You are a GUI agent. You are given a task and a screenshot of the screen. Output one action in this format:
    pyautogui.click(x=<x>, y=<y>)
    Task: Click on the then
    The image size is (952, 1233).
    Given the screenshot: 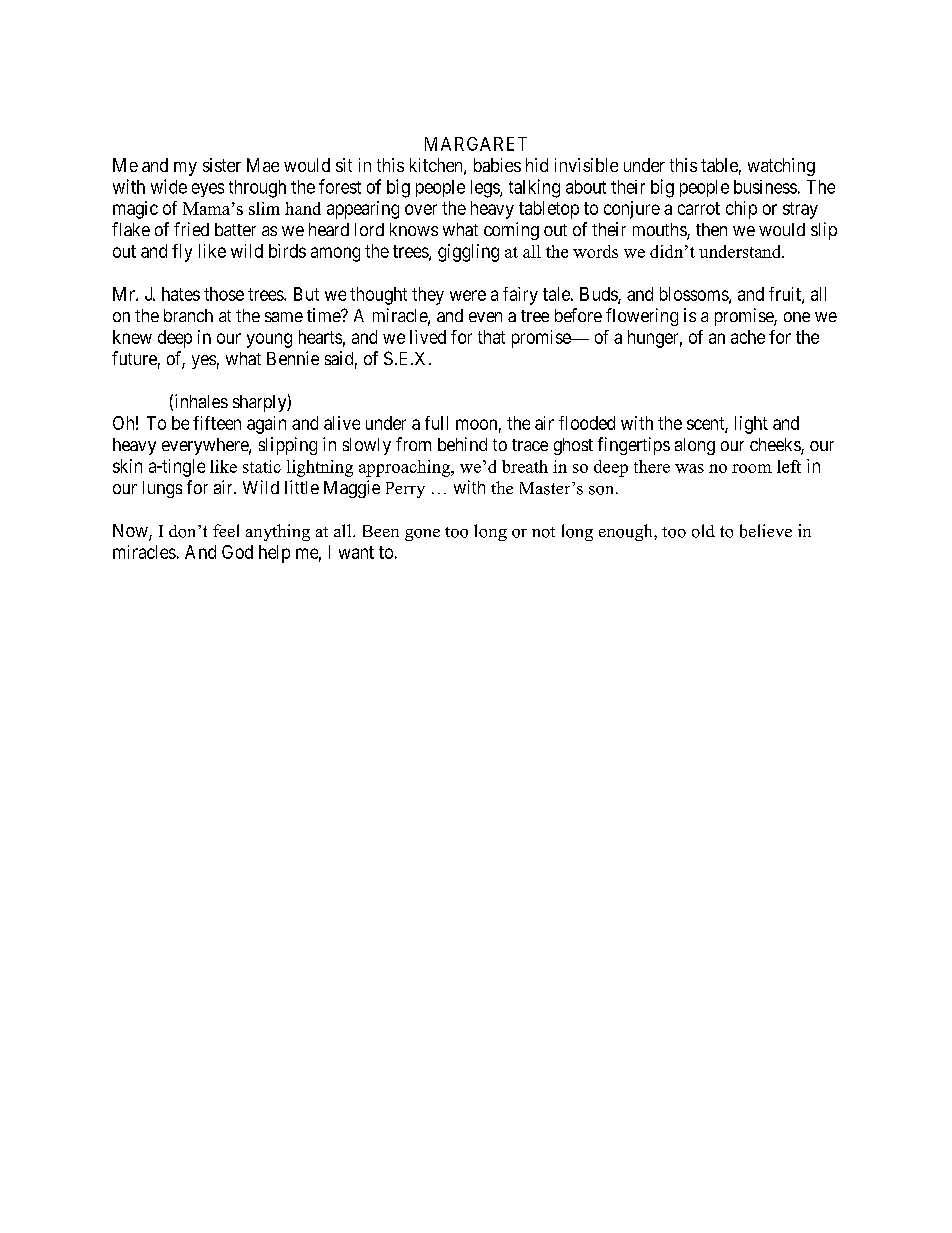 What is the action you would take?
    pyautogui.click(x=711, y=229)
